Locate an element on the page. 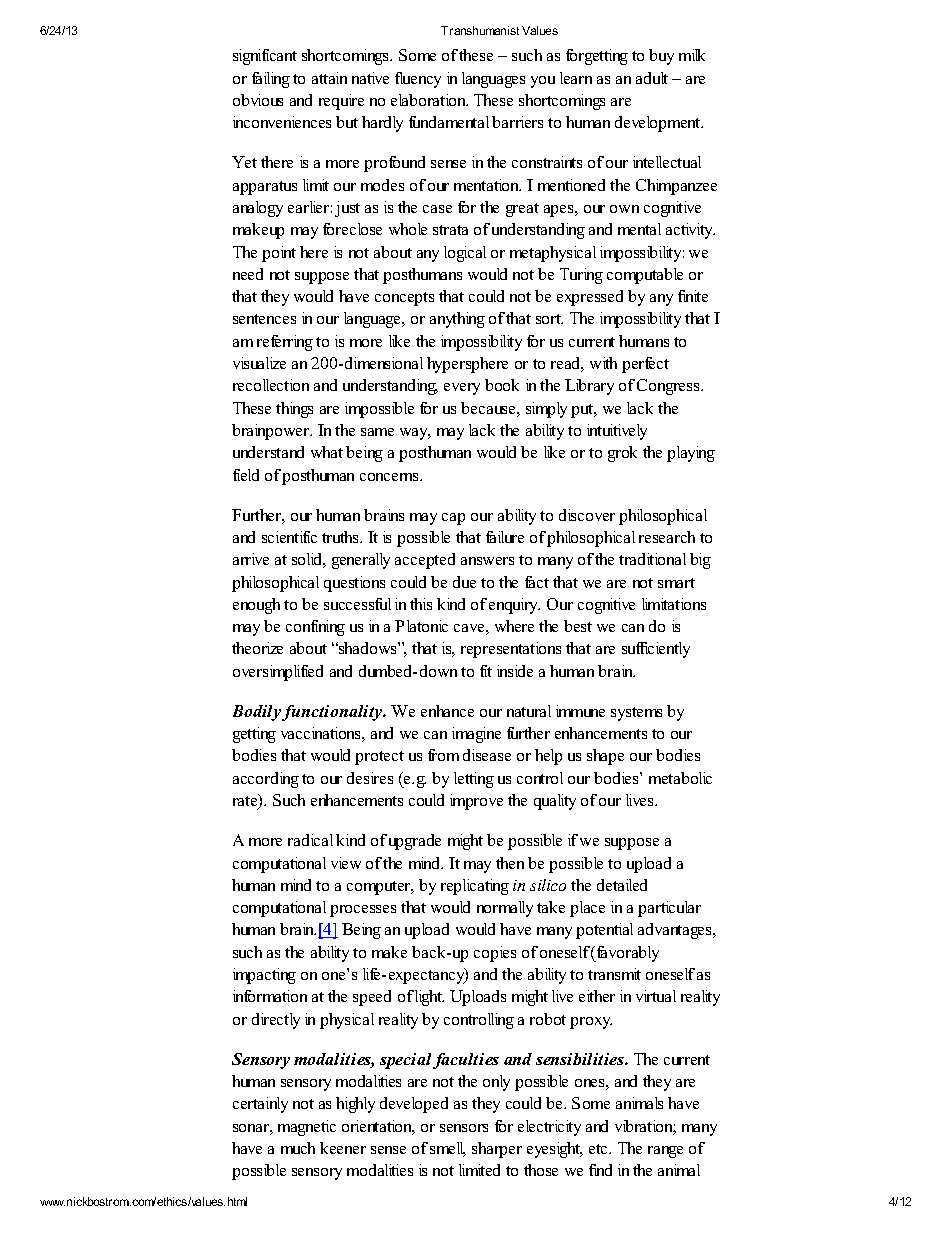 Image resolution: width=952 pixels, height=1233 pixels. things is located at coordinates (294, 410).
